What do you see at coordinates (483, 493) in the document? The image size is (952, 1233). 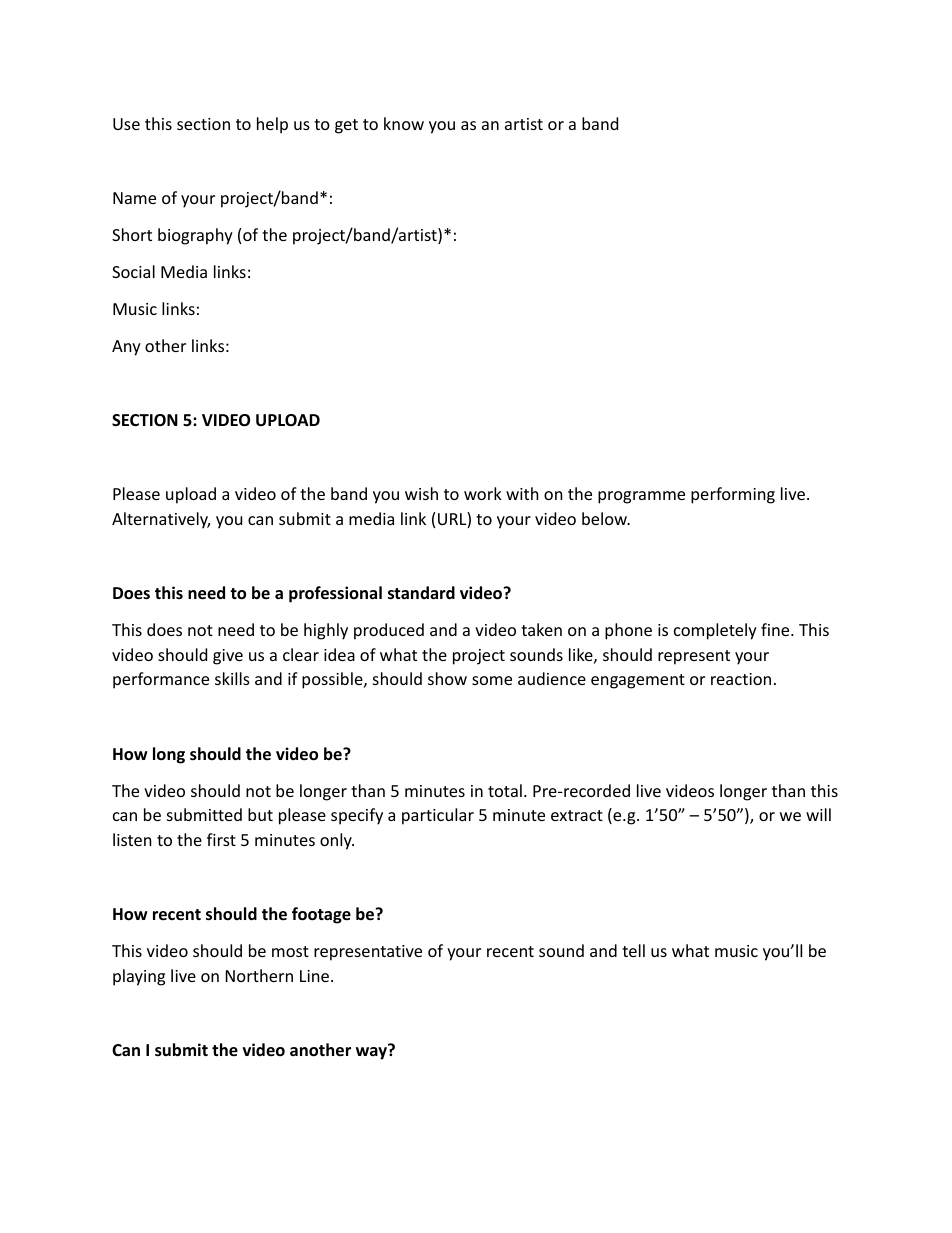 I see `work` at bounding box center [483, 493].
